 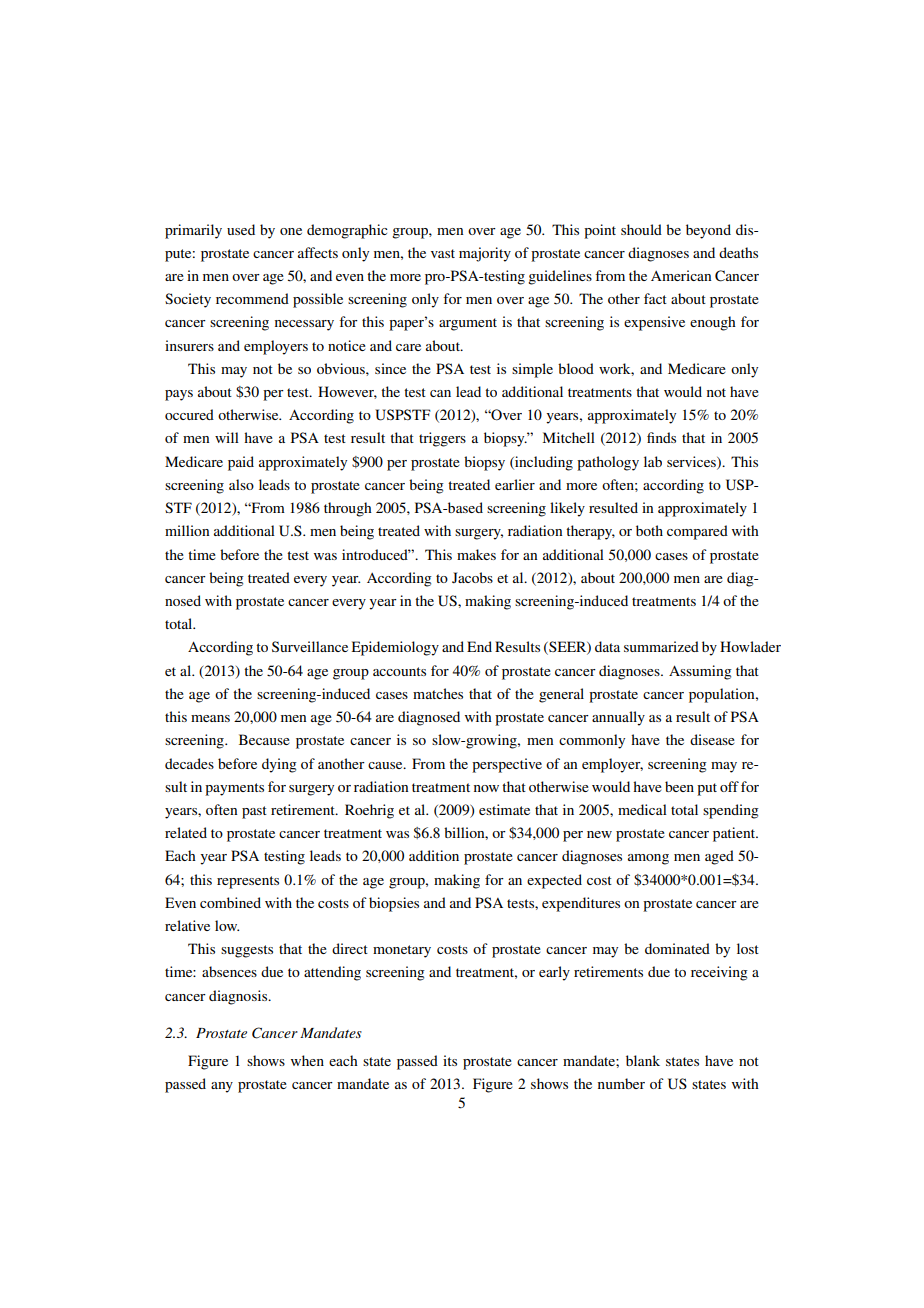 I want to click on among, so click(x=648, y=859).
